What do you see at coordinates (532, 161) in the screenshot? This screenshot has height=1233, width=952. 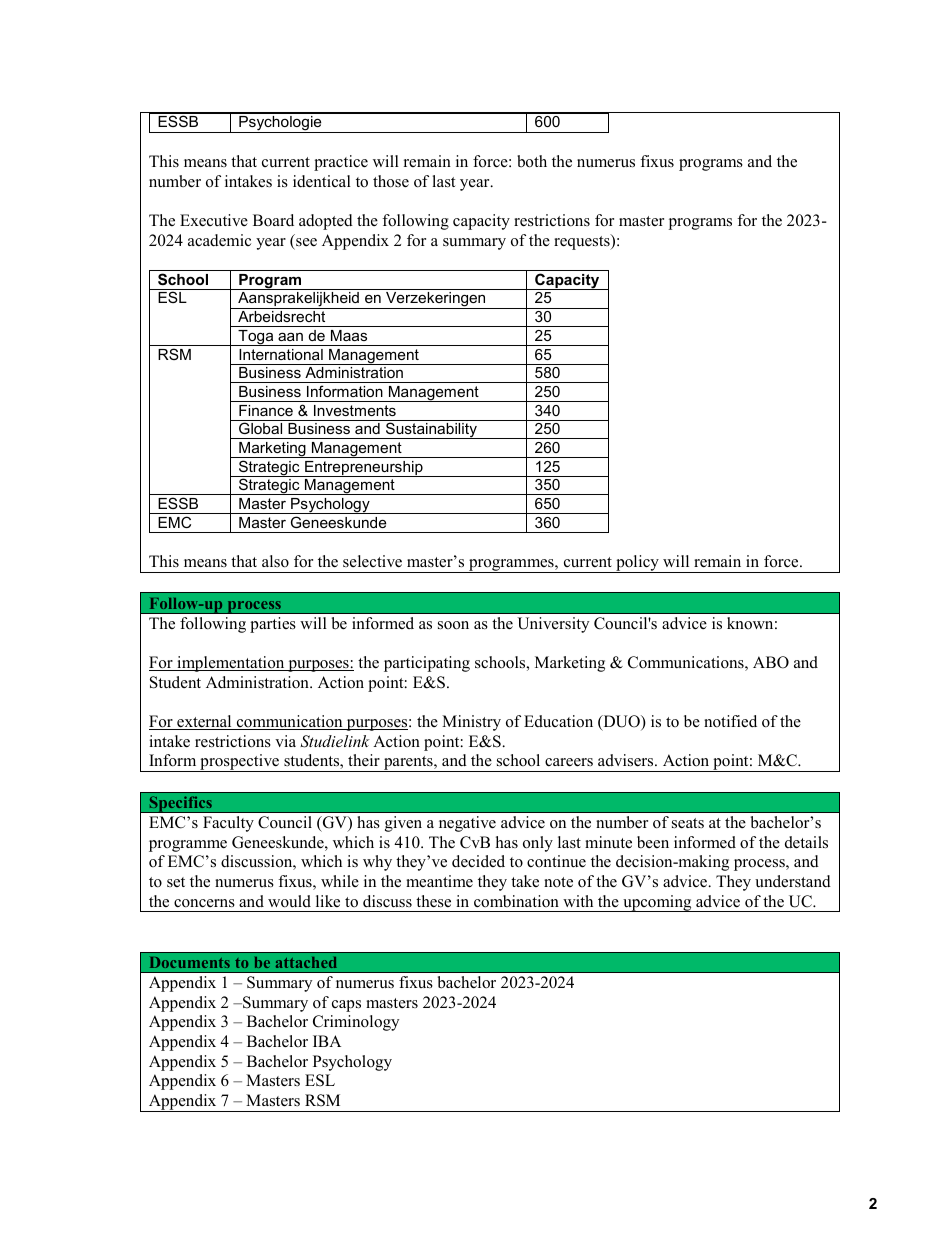 I see `both` at bounding box center [532, 161].
